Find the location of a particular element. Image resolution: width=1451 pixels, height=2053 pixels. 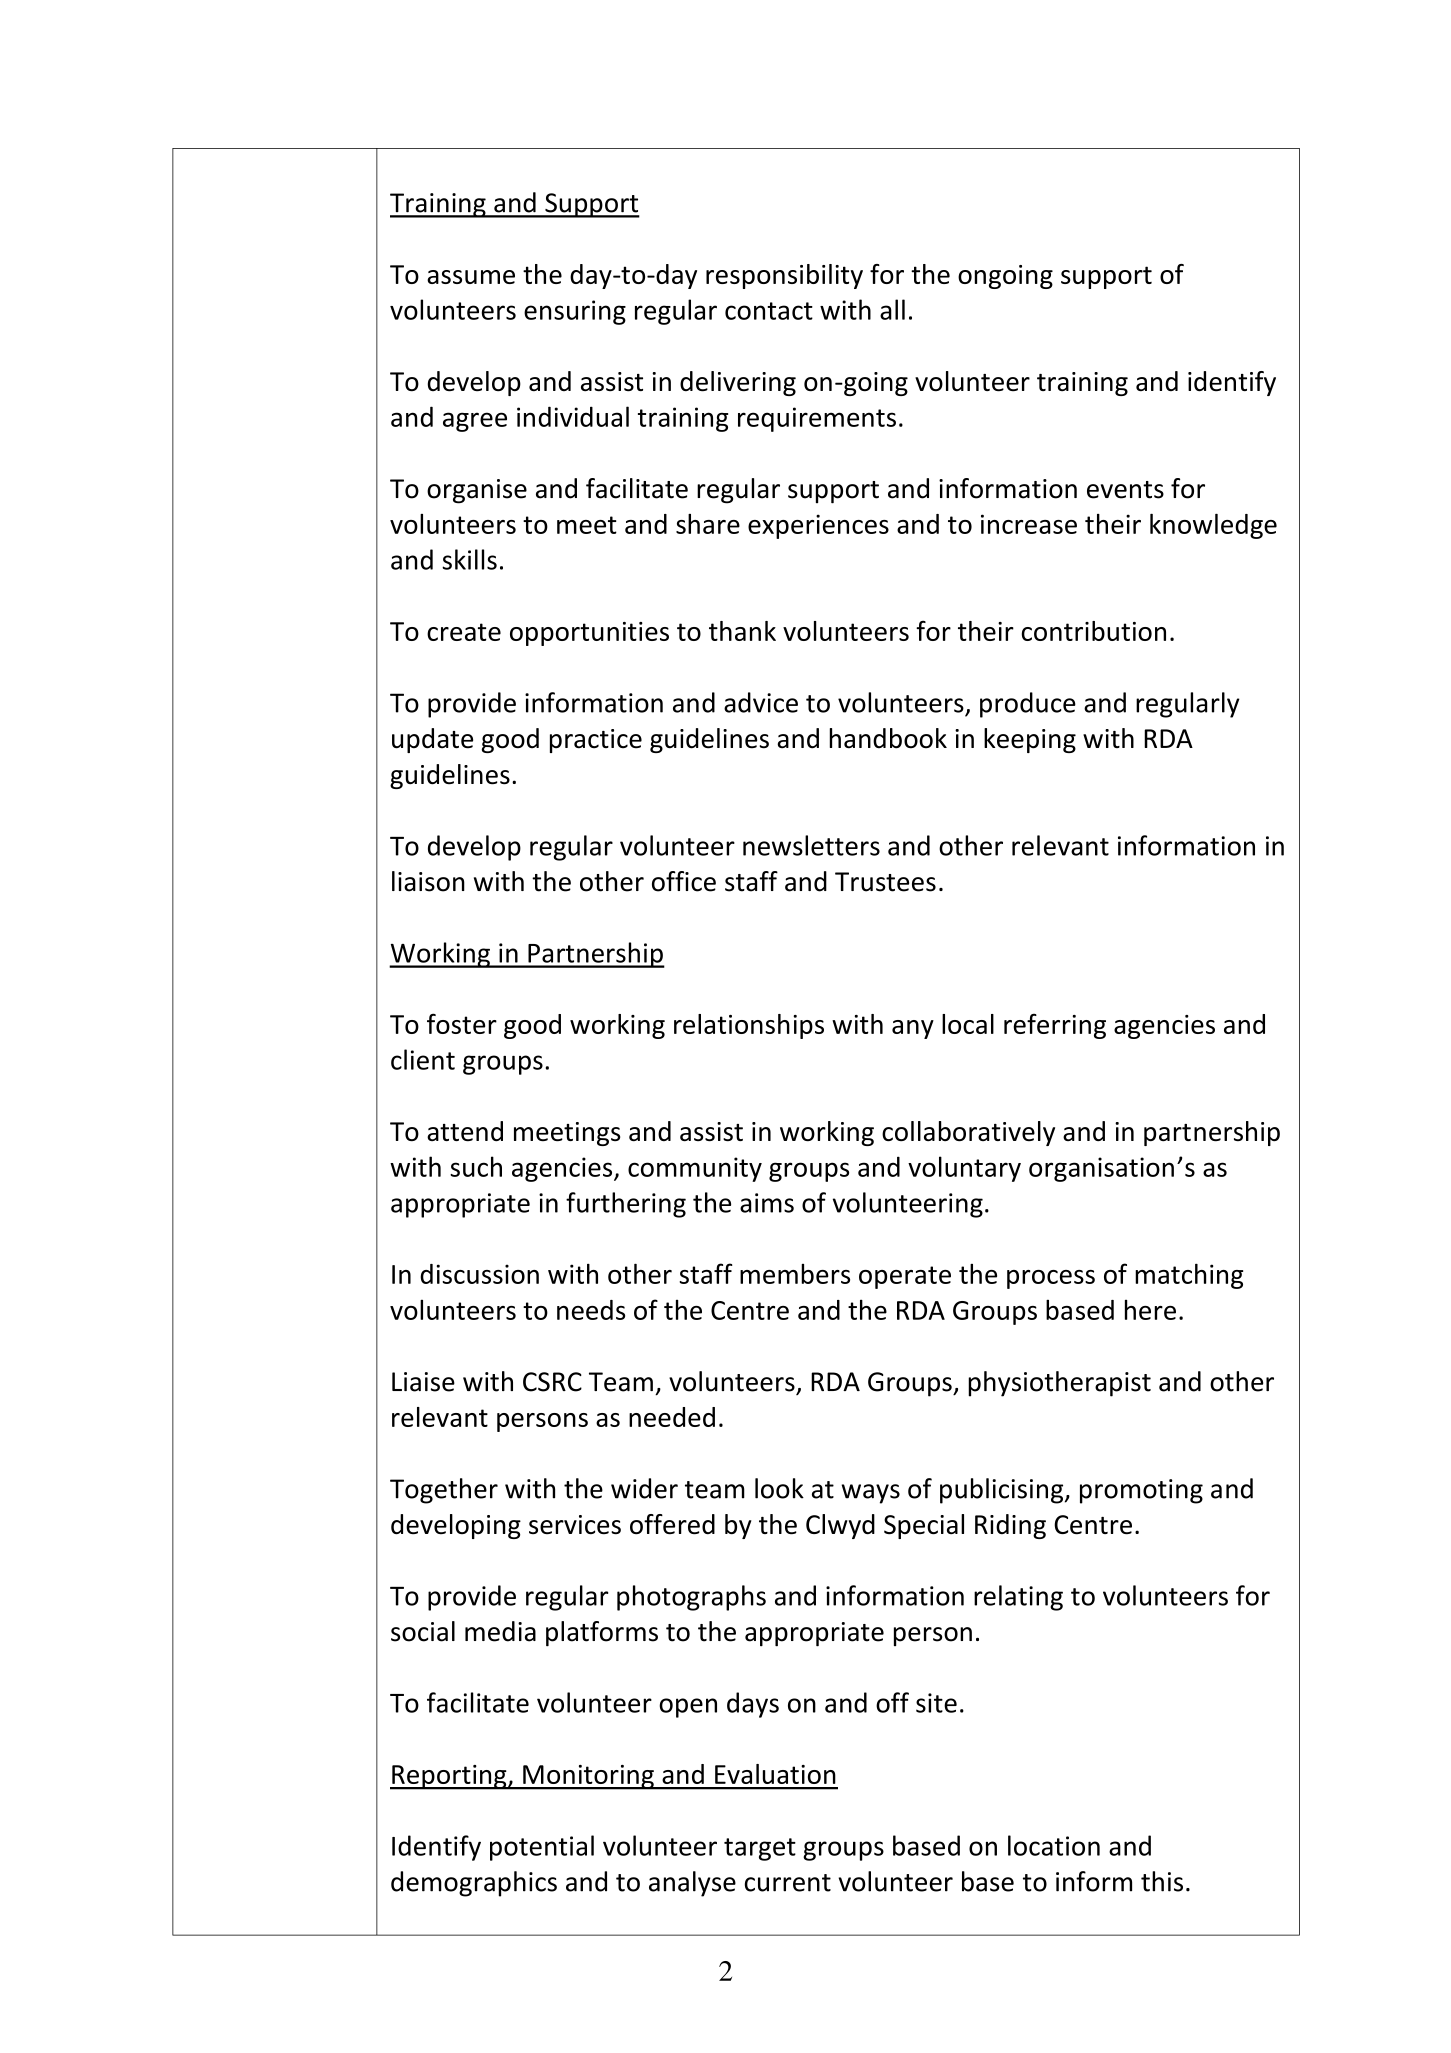

current is located at coordinates (788, 1883).
